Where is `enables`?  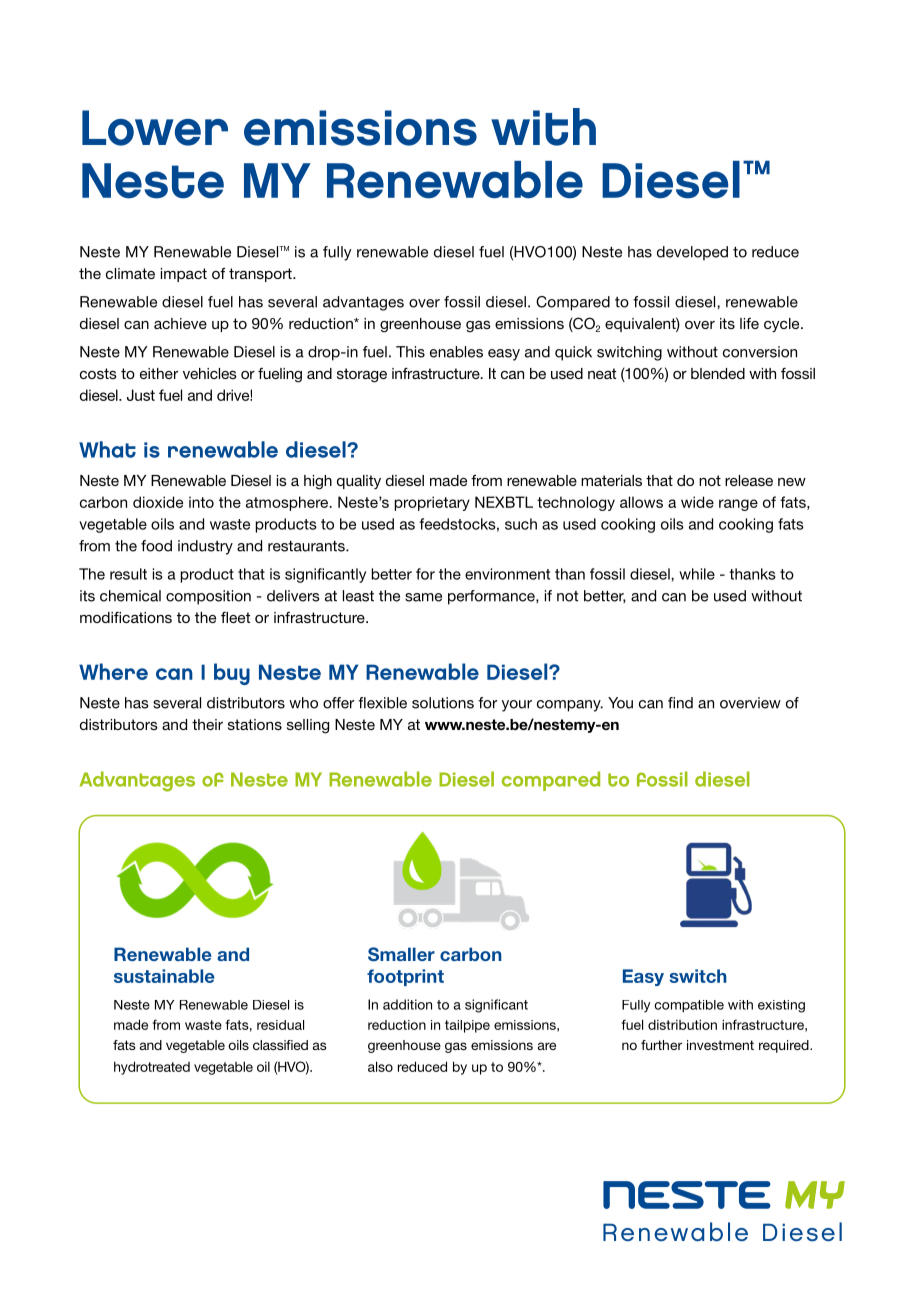
enables is located at coordinates (456, 352).
